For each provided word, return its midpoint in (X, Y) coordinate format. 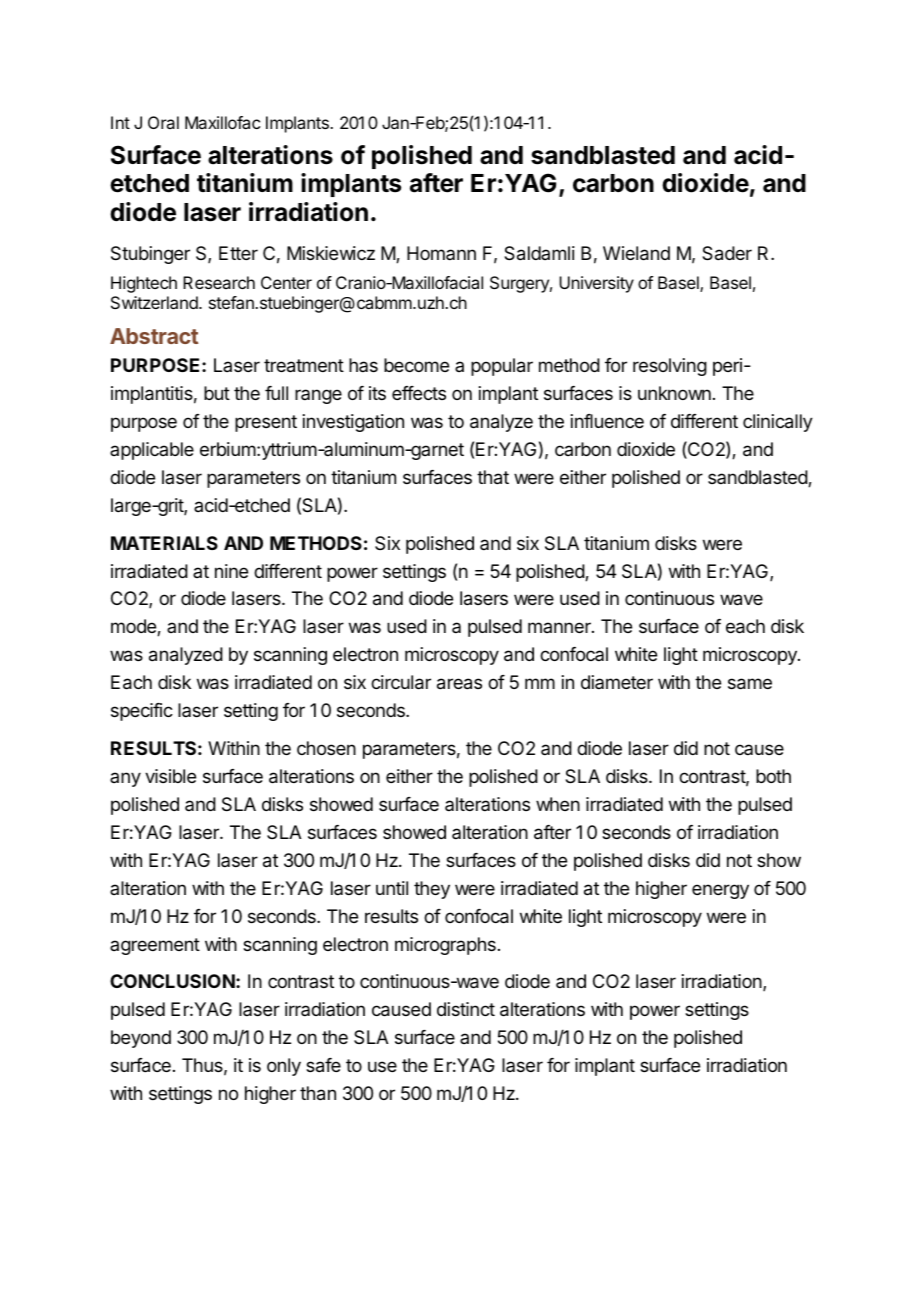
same (750, 684)
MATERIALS (164, 543)
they (432, 890)
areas (459, 684)
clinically (778, 423)
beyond (141, 1039)
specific (142, 712)
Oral (163, 122)
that (493, 477)
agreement (155, 946)
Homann (441, 253)
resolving (670, 367)
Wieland (636, 253)
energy (720, 891)
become (416, 365)
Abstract (154, 336)
